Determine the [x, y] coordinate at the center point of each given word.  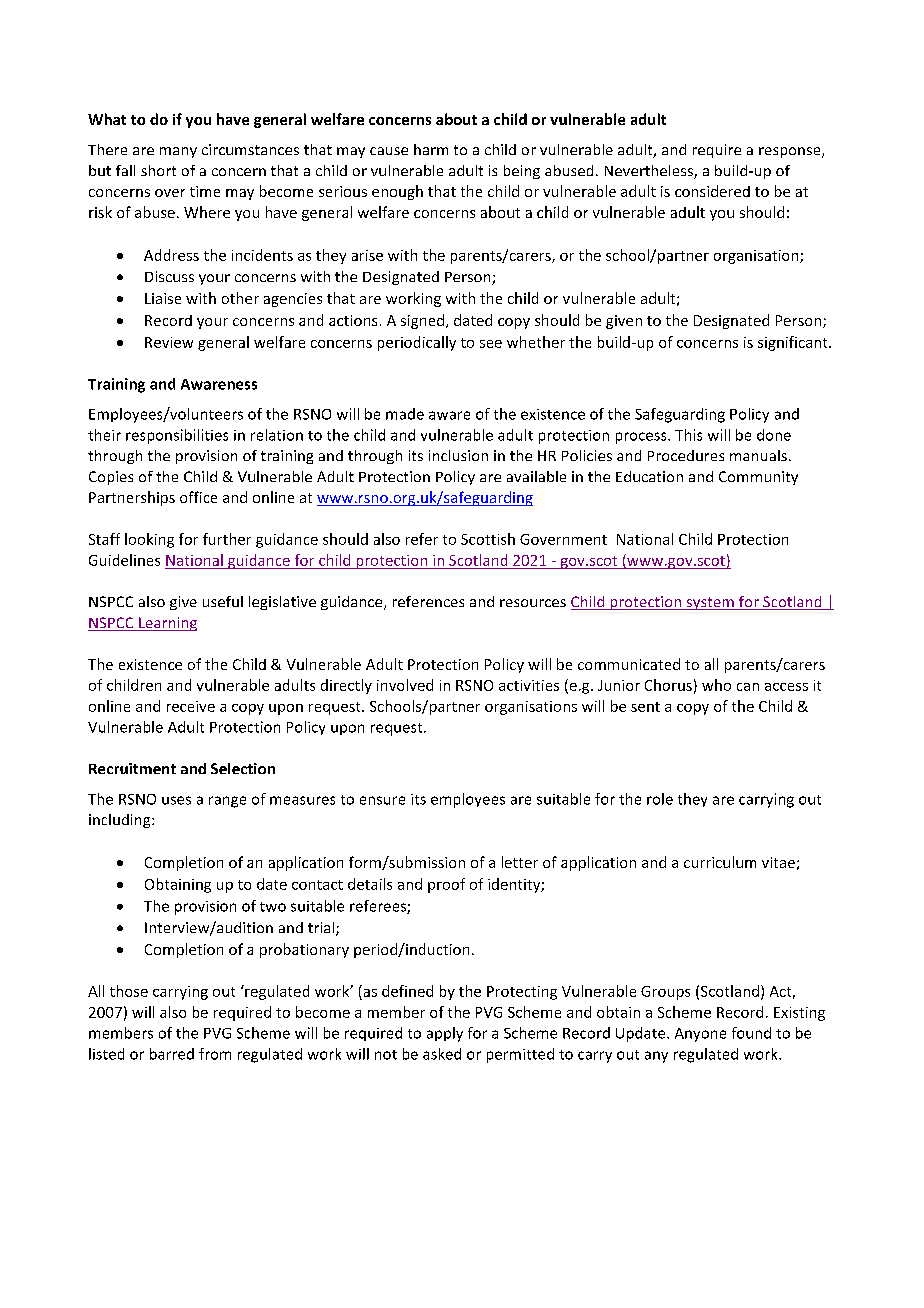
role [660, 799]
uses [176, 800]
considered [712, 191]
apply [445, 1034]
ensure [382, 800]
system [710, 603]
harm [431, 149]
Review [169, 342]
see [491, 344]
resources [533, 603]
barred [172, 1054]
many [178, 152]
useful [223, 601]
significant [794, 343]
